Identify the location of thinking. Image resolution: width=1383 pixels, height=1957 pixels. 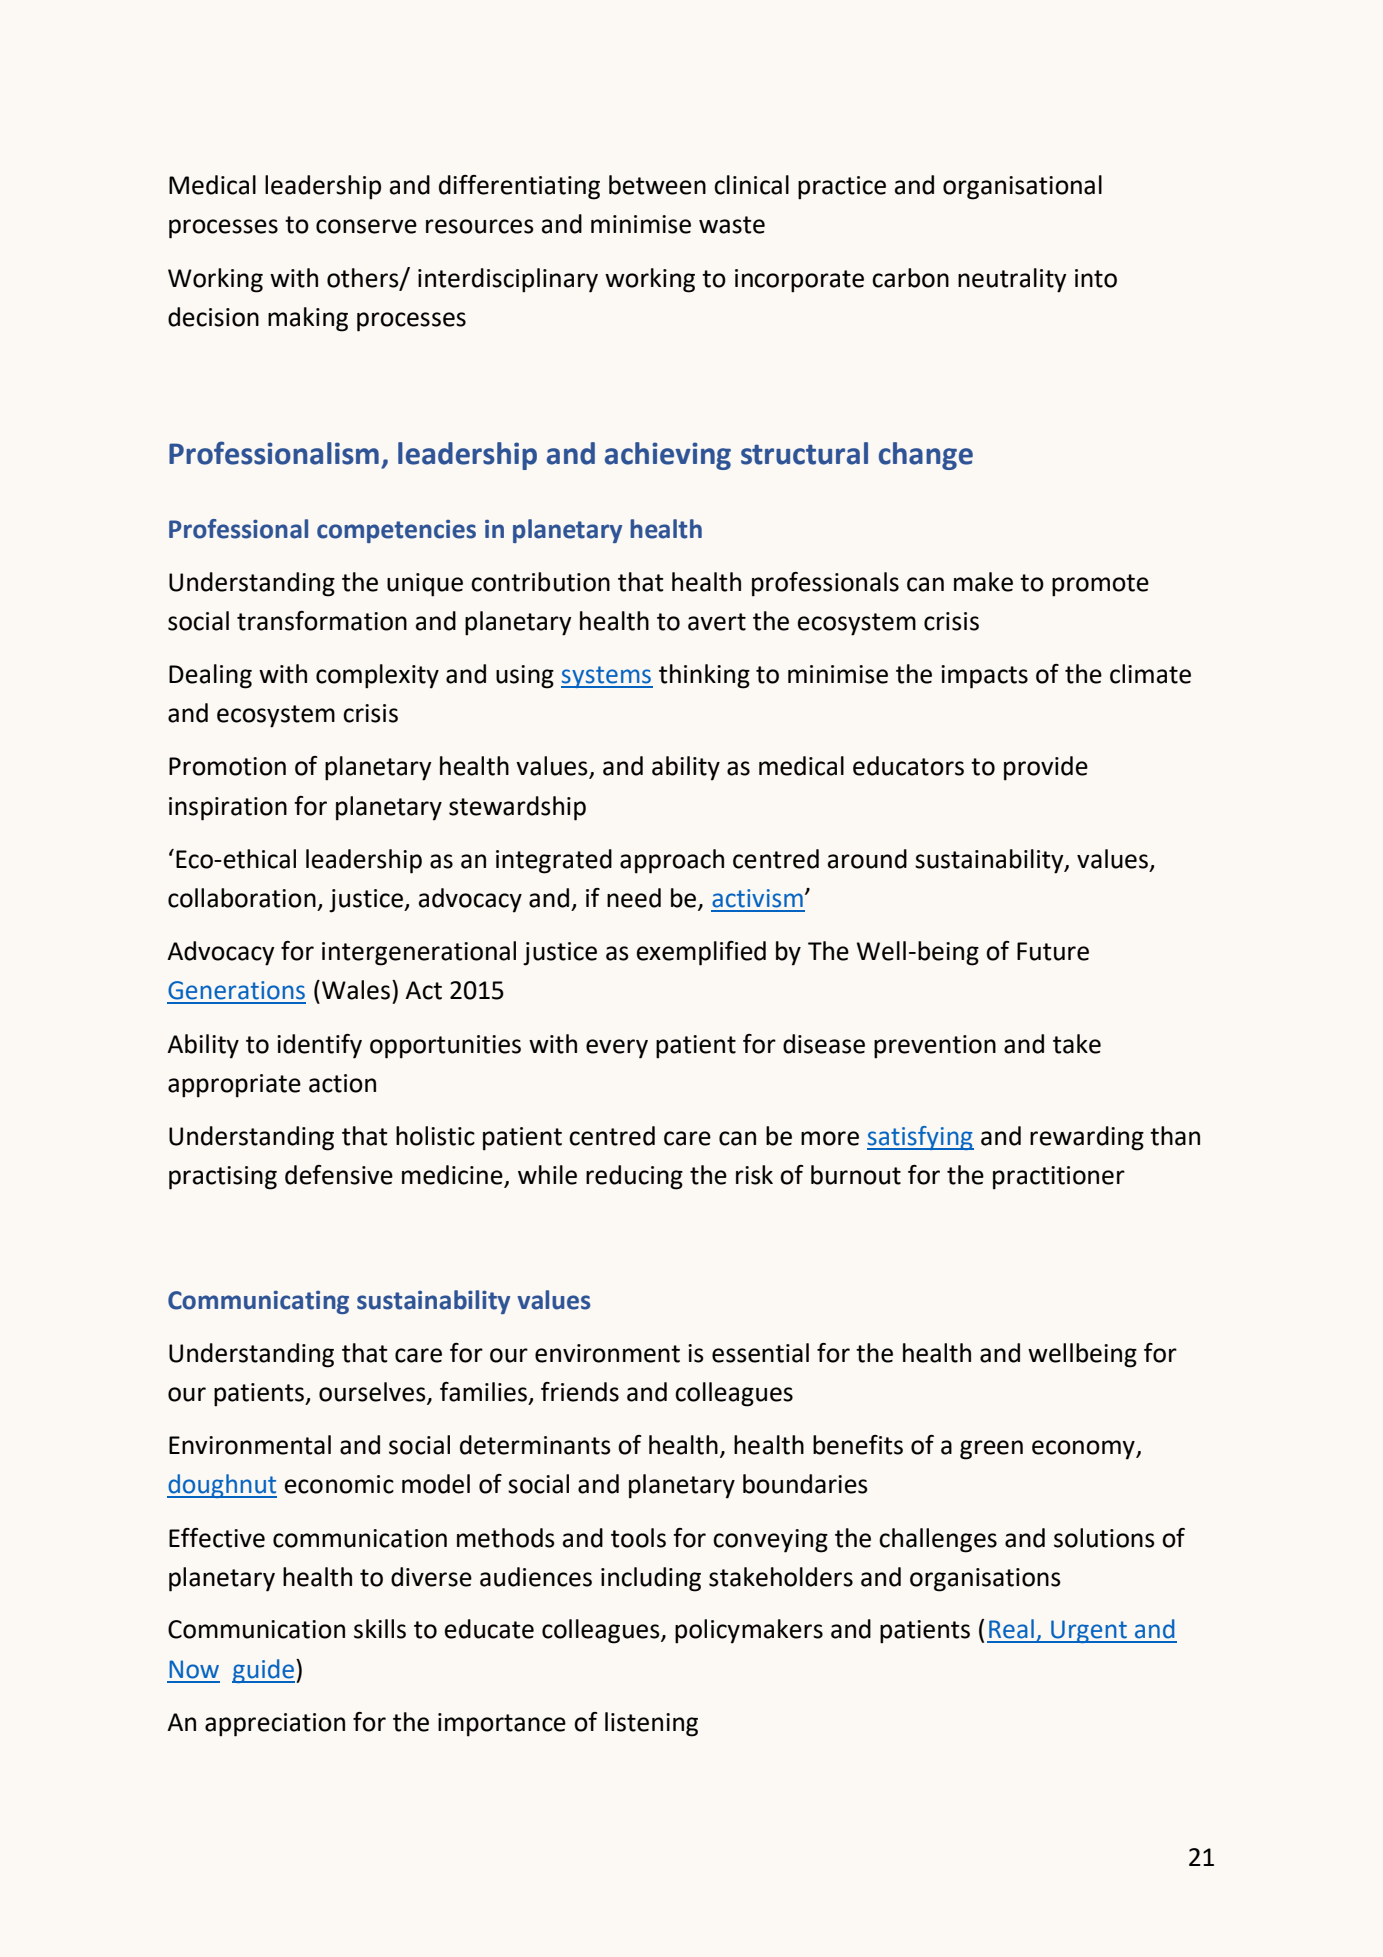
(704, 676).
